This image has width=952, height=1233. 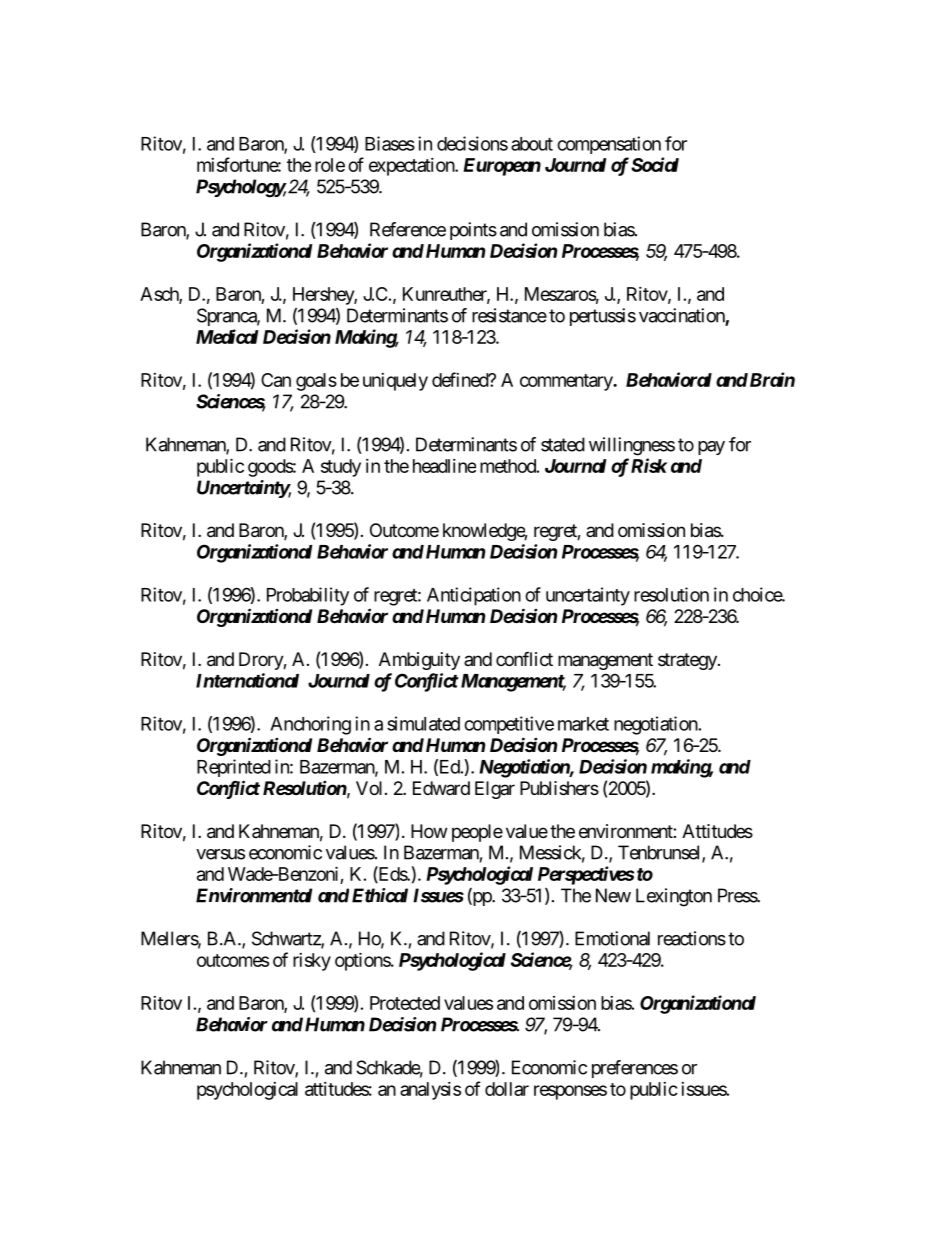 I want to click on expectation, so click(x=412, y=167).
